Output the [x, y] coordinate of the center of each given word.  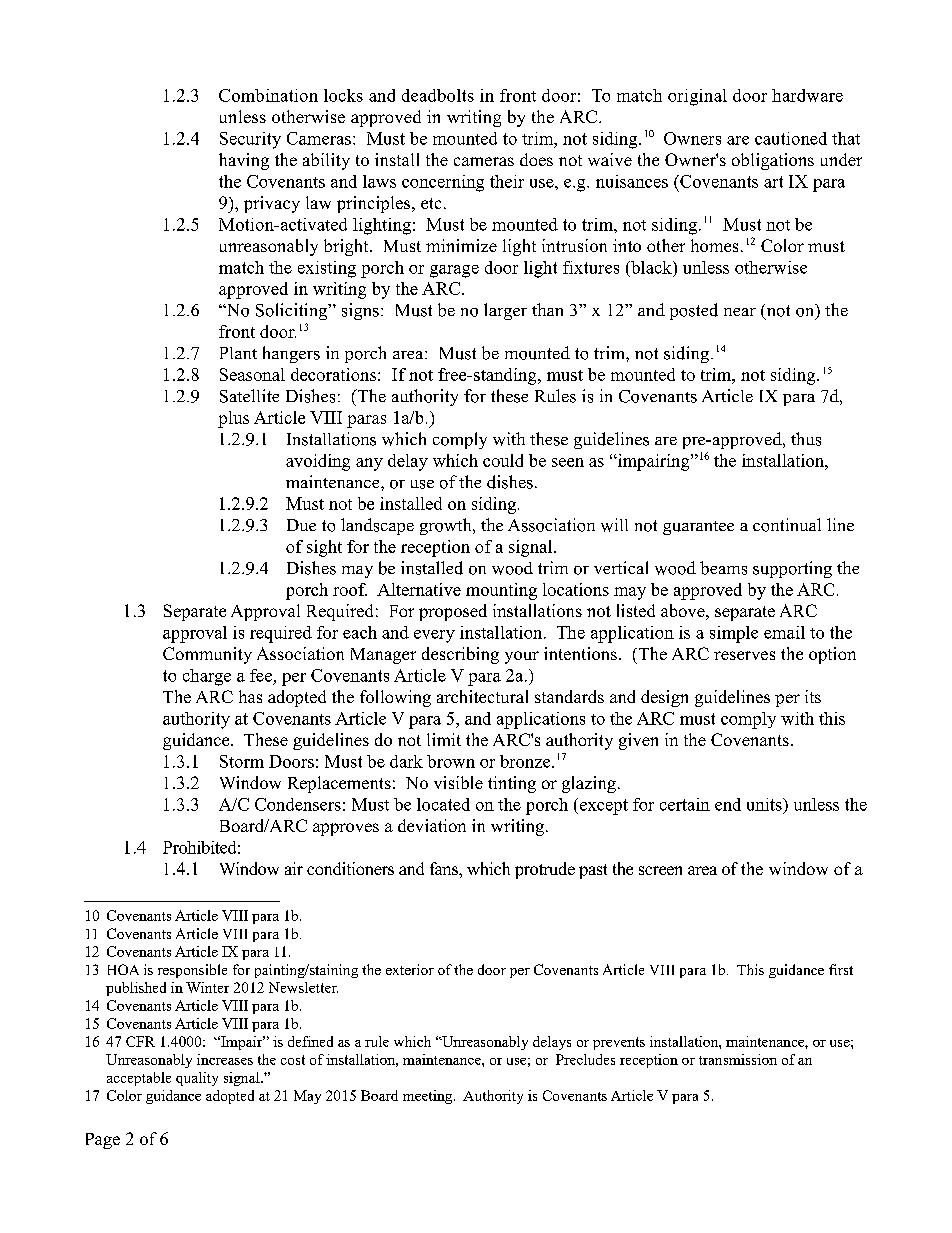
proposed [453, 612]
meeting [429, 1097]
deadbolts [438, 95]
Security [250, 140]
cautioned [791, 138]
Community [207, 655]
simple [734, 634]
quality [197, 1079]
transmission [738, 1059]
